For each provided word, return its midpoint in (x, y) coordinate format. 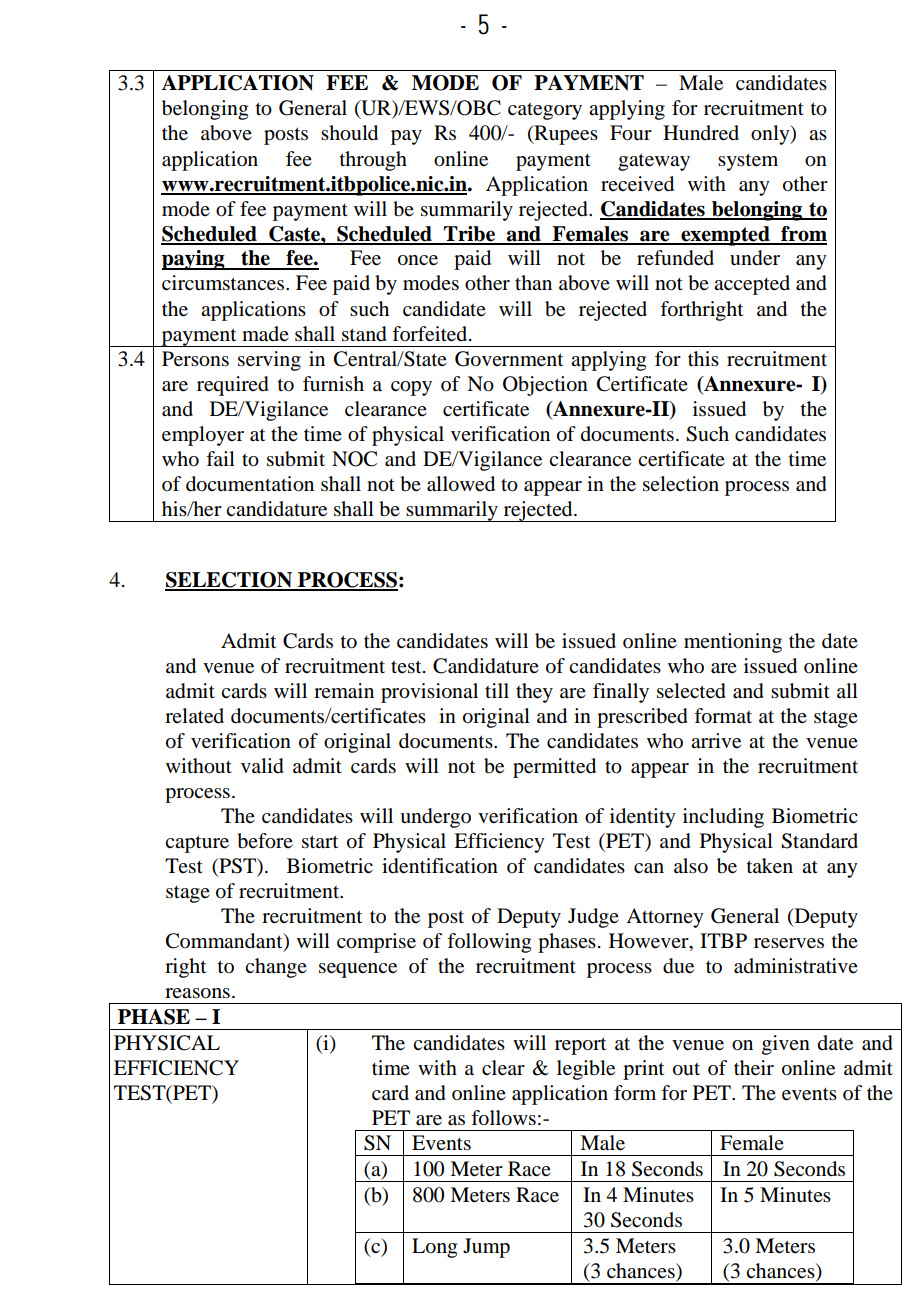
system (748, 162)
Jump (486, 1248)
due (678, 966)
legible (586, 1070)
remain (344, 691)
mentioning (733, 643)
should (349, 133)
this (703, 358)
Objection (545, 386)
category (545, 111)
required (233, 386)
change (276, 968)
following (489, 943)
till (497, 690)
